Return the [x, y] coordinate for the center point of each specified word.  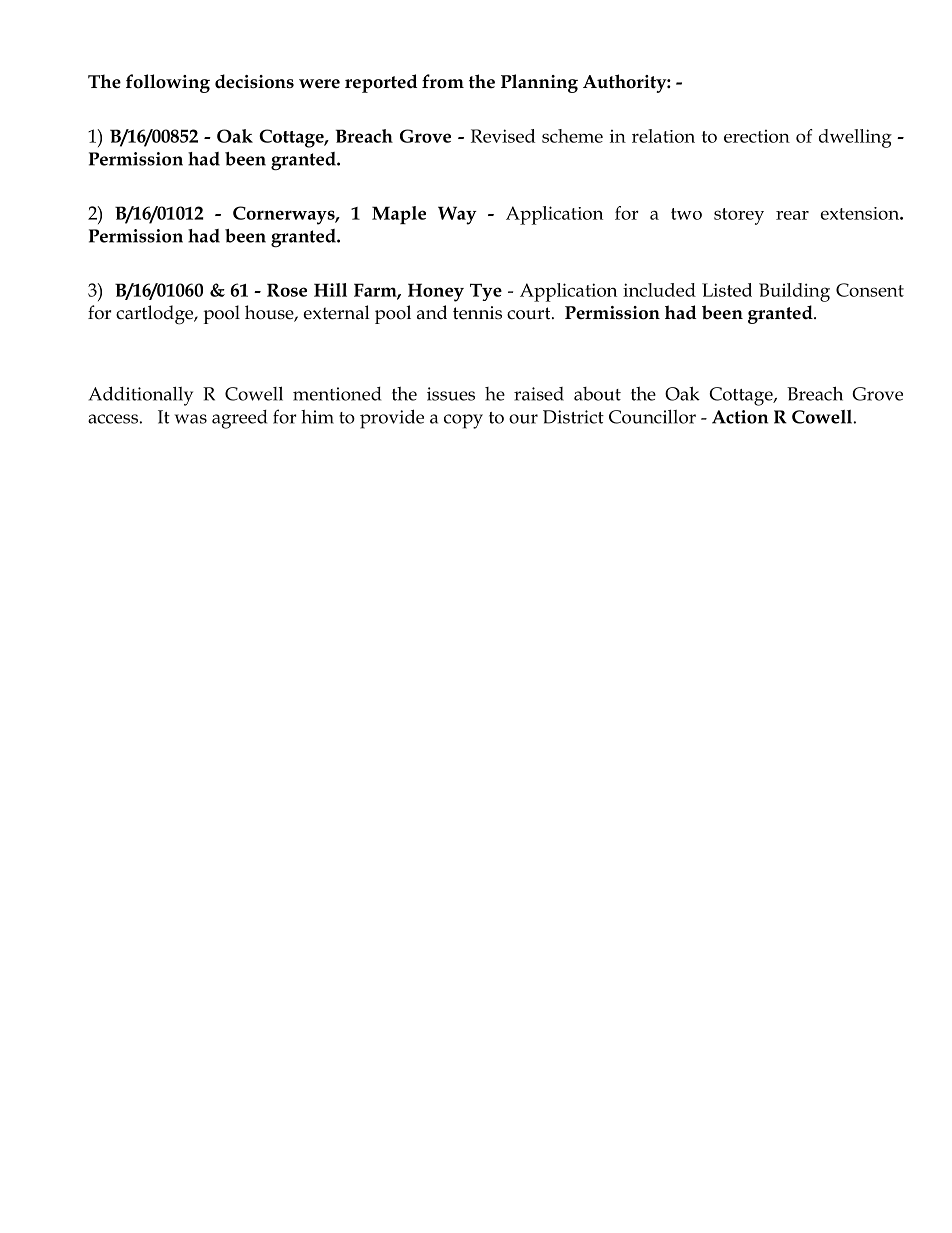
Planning [539, 83]
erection [757, 136]
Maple [399, 215]
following [168, 83]
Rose [287, 290]
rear [792, 215]
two [686, 214]
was [191, 419]
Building [794, 292]
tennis [477, 313]
